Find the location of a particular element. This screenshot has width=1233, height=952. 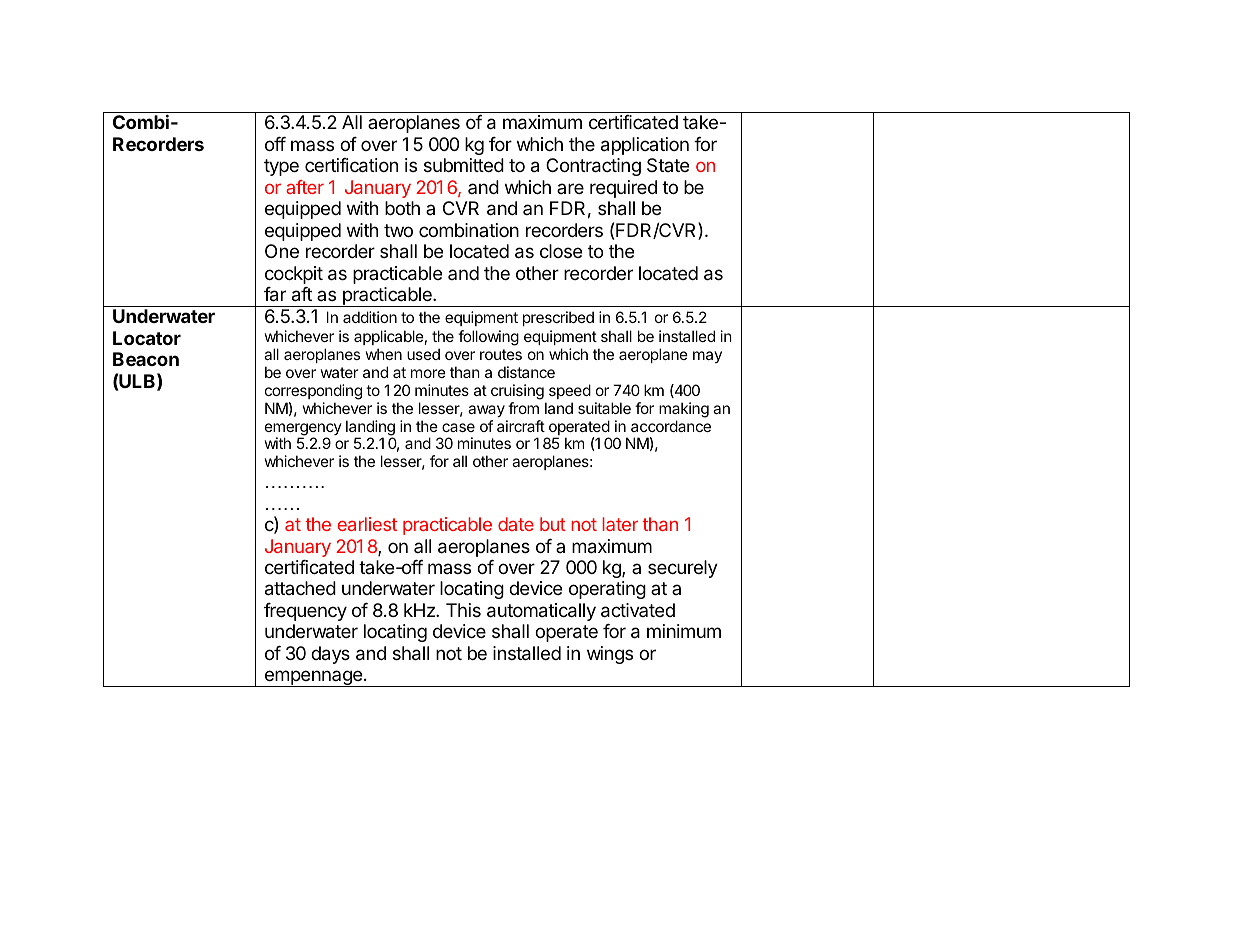

submitted is located at coordinates (464, 165).
